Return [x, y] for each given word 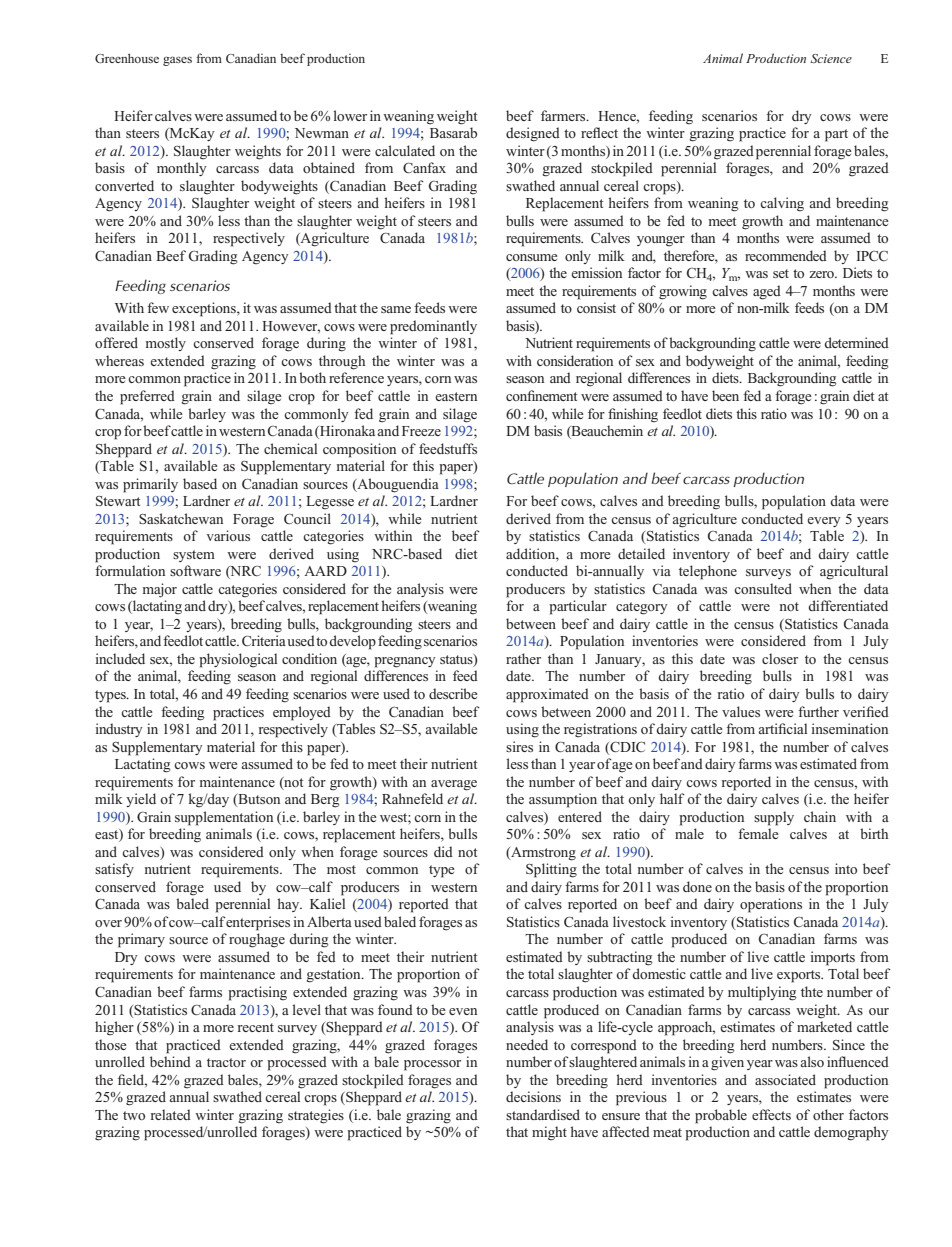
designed [533, 134]
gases [177, 61]
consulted [763, 588]
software [195, 570]
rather [523, 658]
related [171, 1114]
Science [831, 58]
